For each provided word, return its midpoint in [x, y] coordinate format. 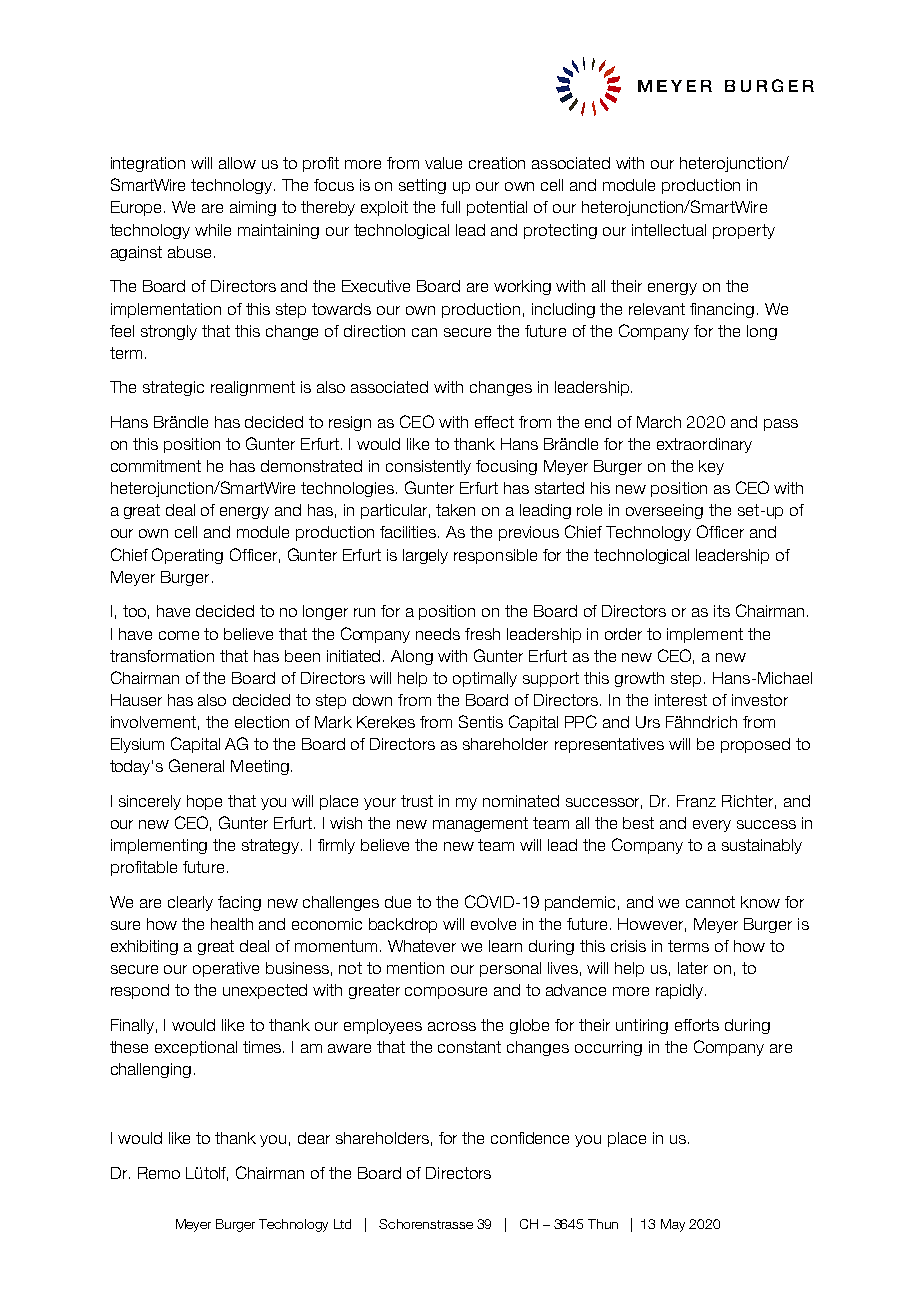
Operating [187, 556]
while [213, 230]
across [452, 1026]
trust [417, 801]
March [659, 422]
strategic [173, 388]
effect [494, 422]
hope [204, 802]
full [450, 207]
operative [226, 969]
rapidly [681, 991]
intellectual [669, 230]
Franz [696, 801]
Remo [159, 1173]
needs [438, 634]
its [722, 611]
